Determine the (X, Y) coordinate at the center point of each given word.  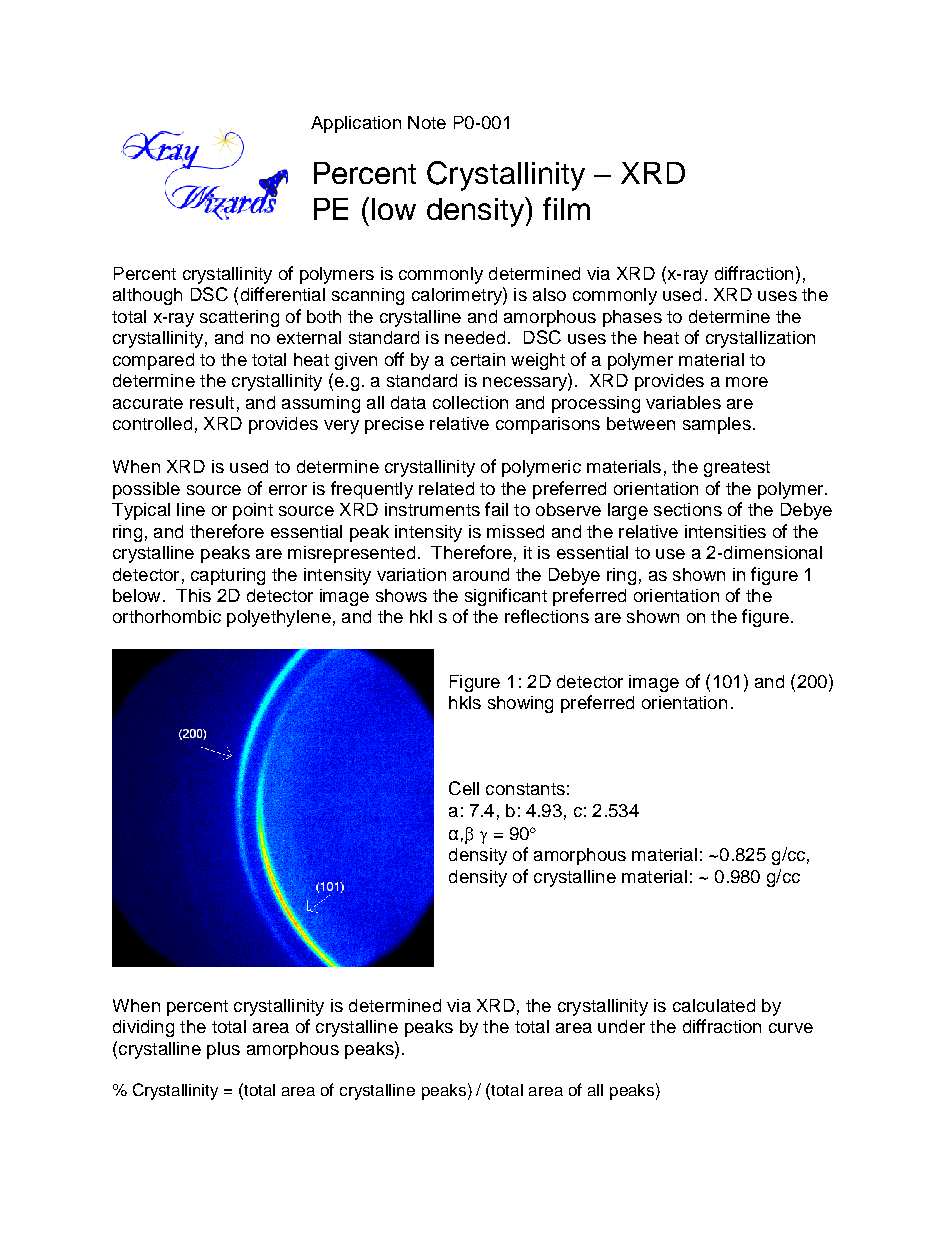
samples (717, 425)
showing (520, 704)
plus (223, 1050)
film (566, 208)
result (212, 402)
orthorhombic (167, 616)
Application (356, 124)
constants (525, 789)
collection (470, 402)
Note (427, 122)
